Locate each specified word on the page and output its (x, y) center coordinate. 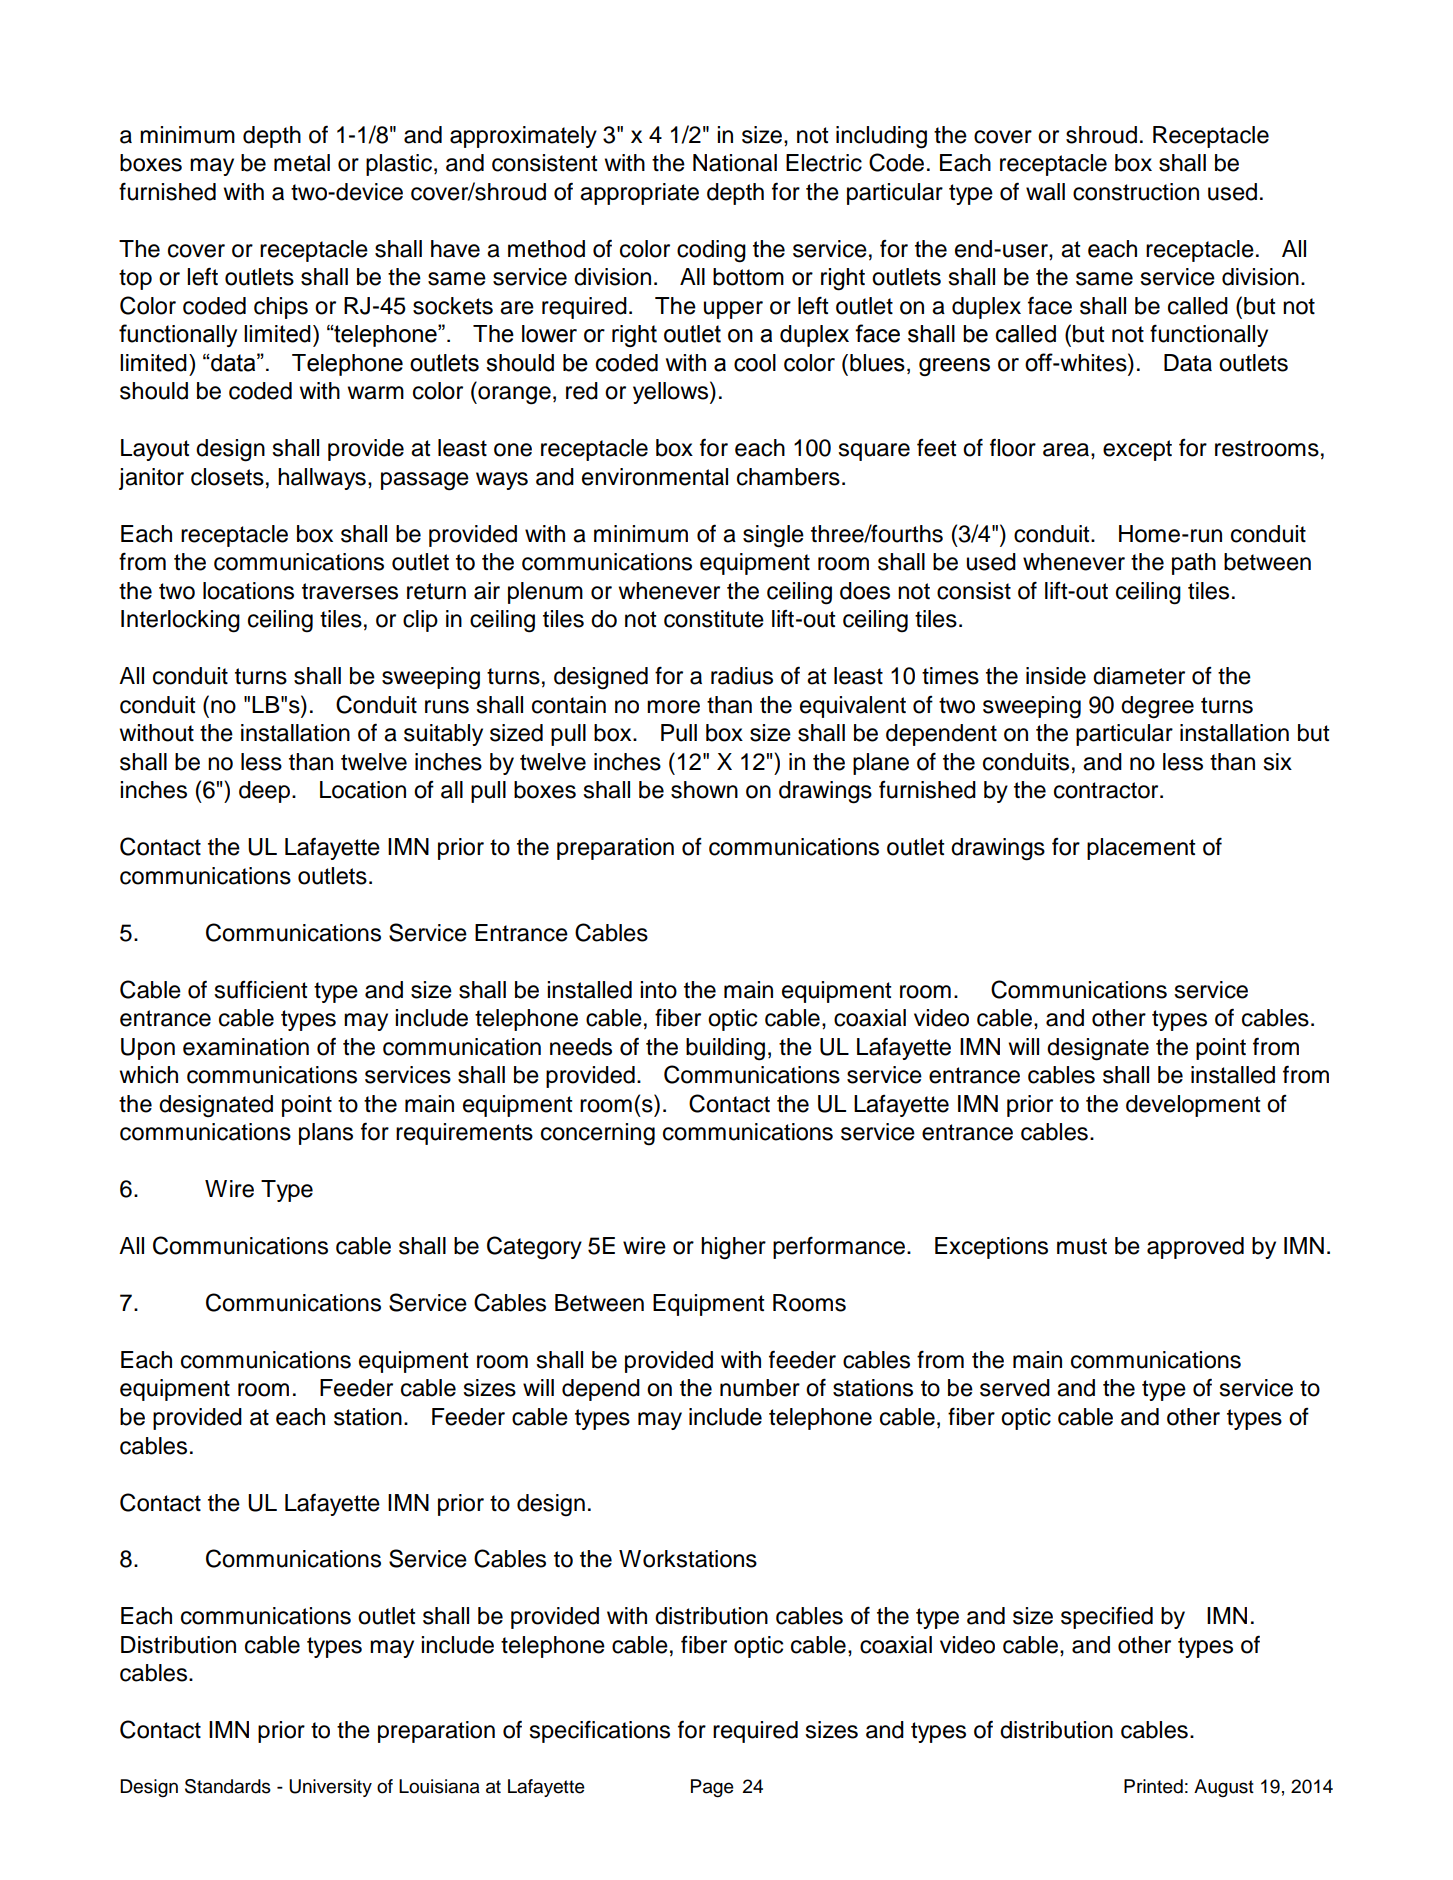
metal (302, 163)
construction (1136, 192)
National (735, 163)
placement (1141, 849)
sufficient (261, 990)
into (658, 990)
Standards (228, 1786)
